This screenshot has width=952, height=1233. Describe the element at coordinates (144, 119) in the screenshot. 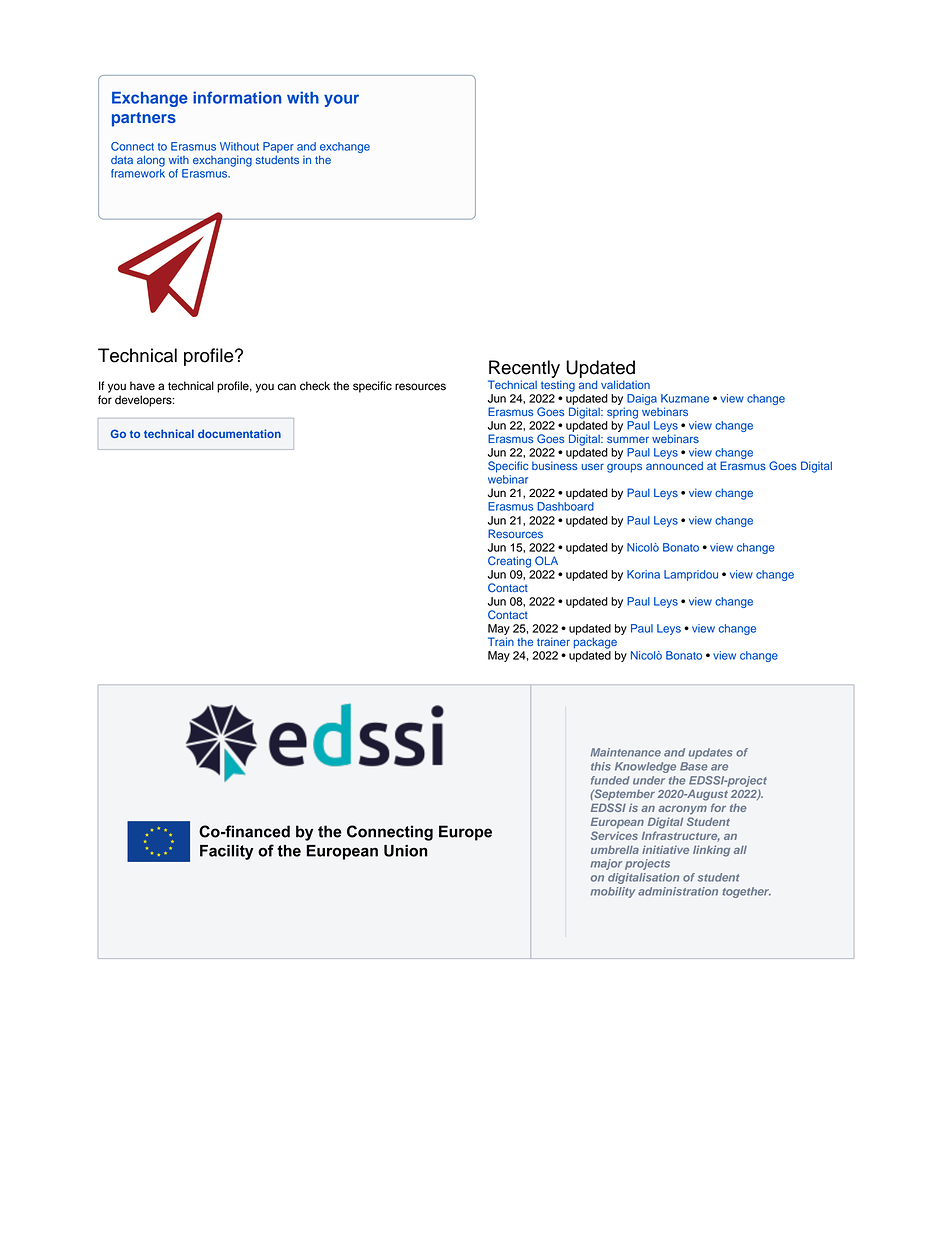

I see `partners` at that location.
